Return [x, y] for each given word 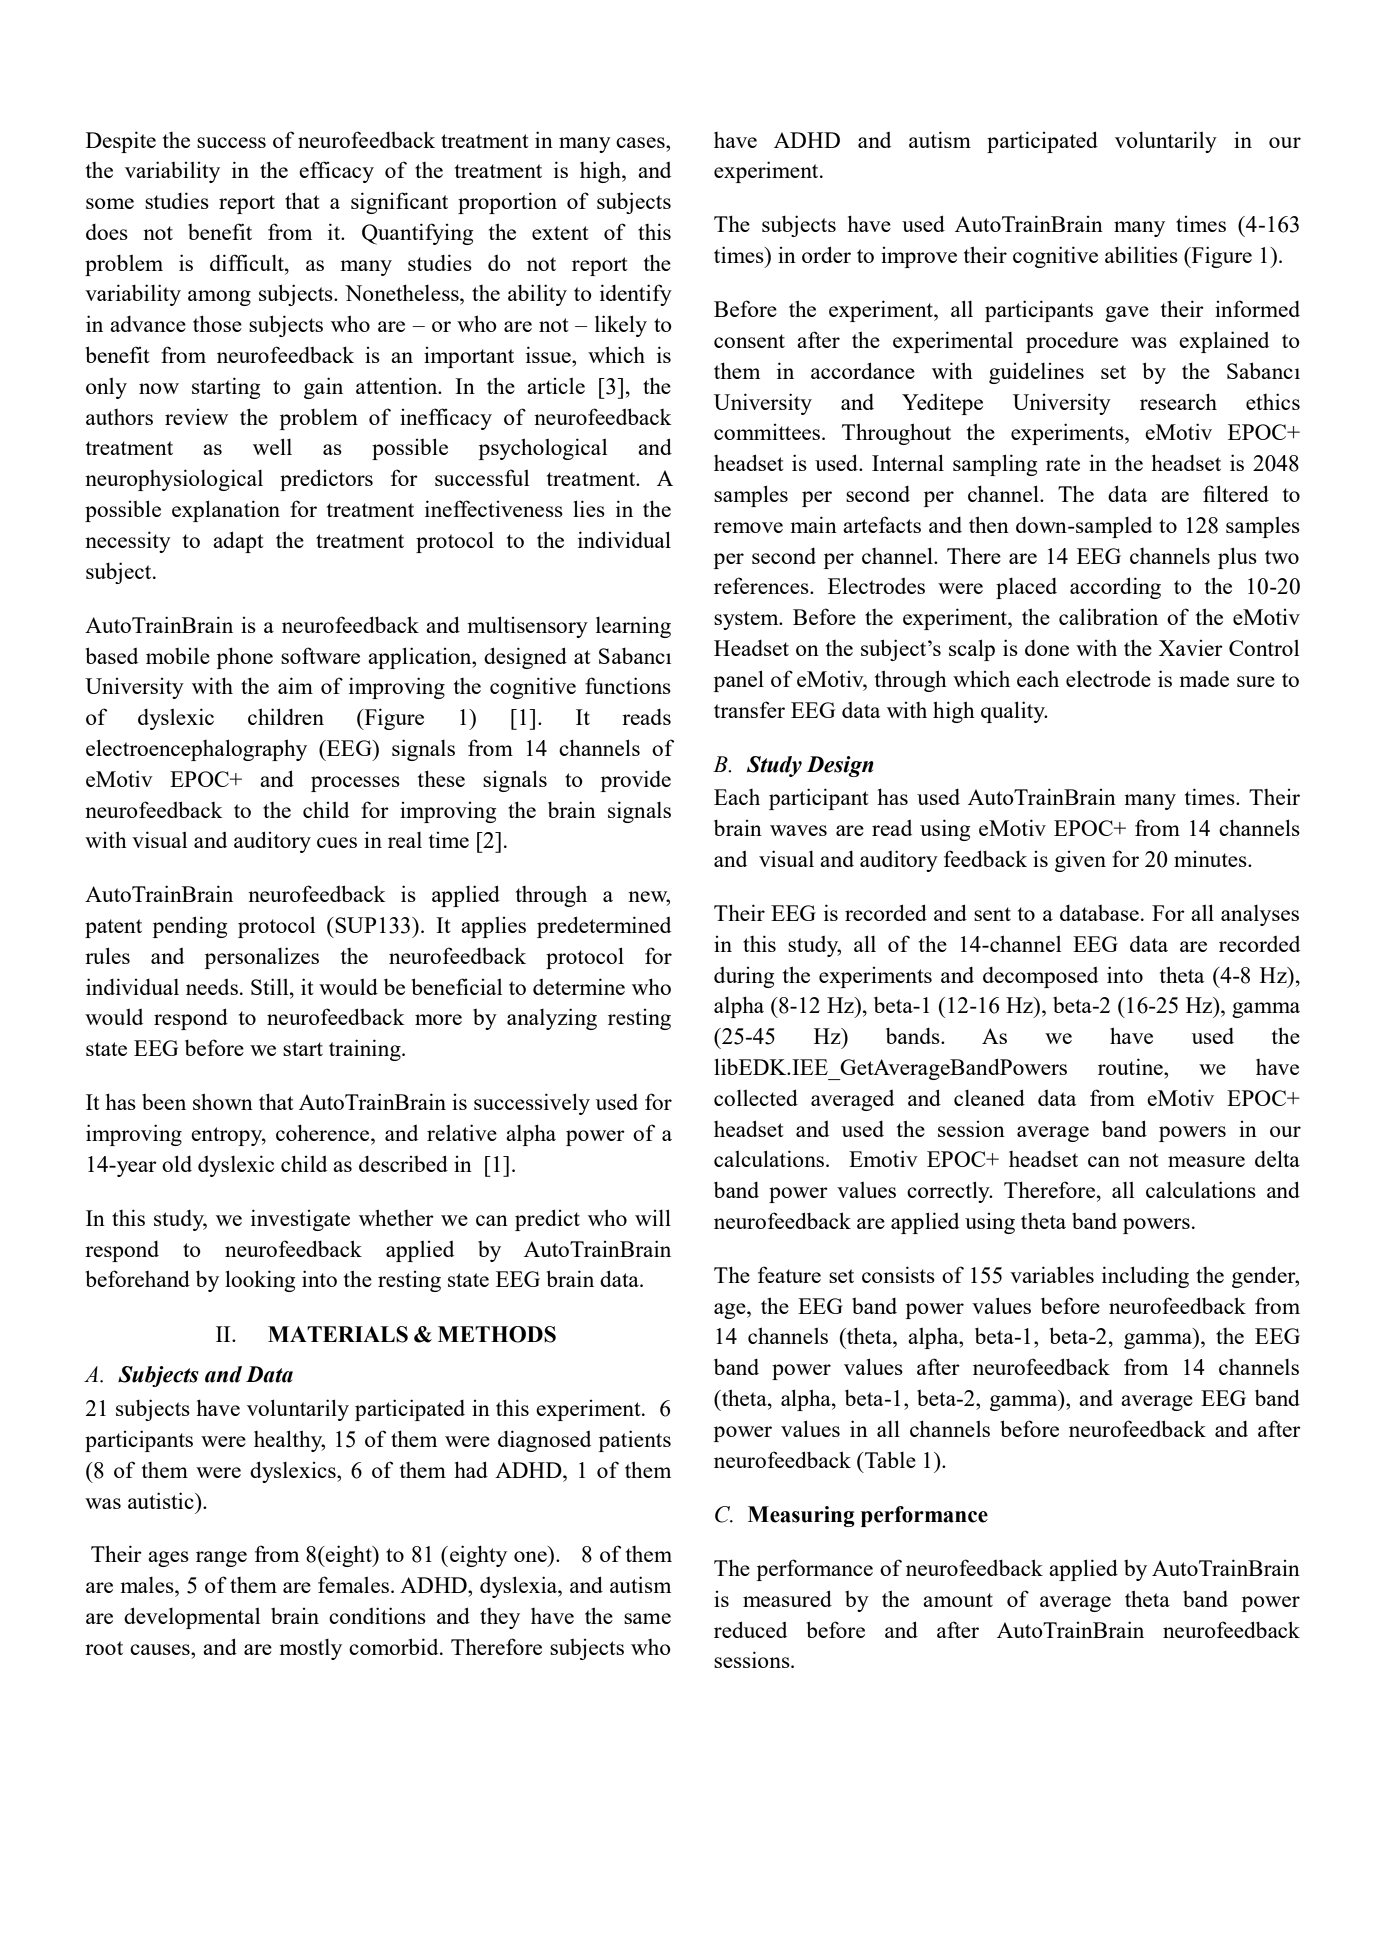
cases [641, 142]
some [110, 203]
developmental [192, 1618]
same [647, 1618]
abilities [1141, 254]
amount [958, 1600]
